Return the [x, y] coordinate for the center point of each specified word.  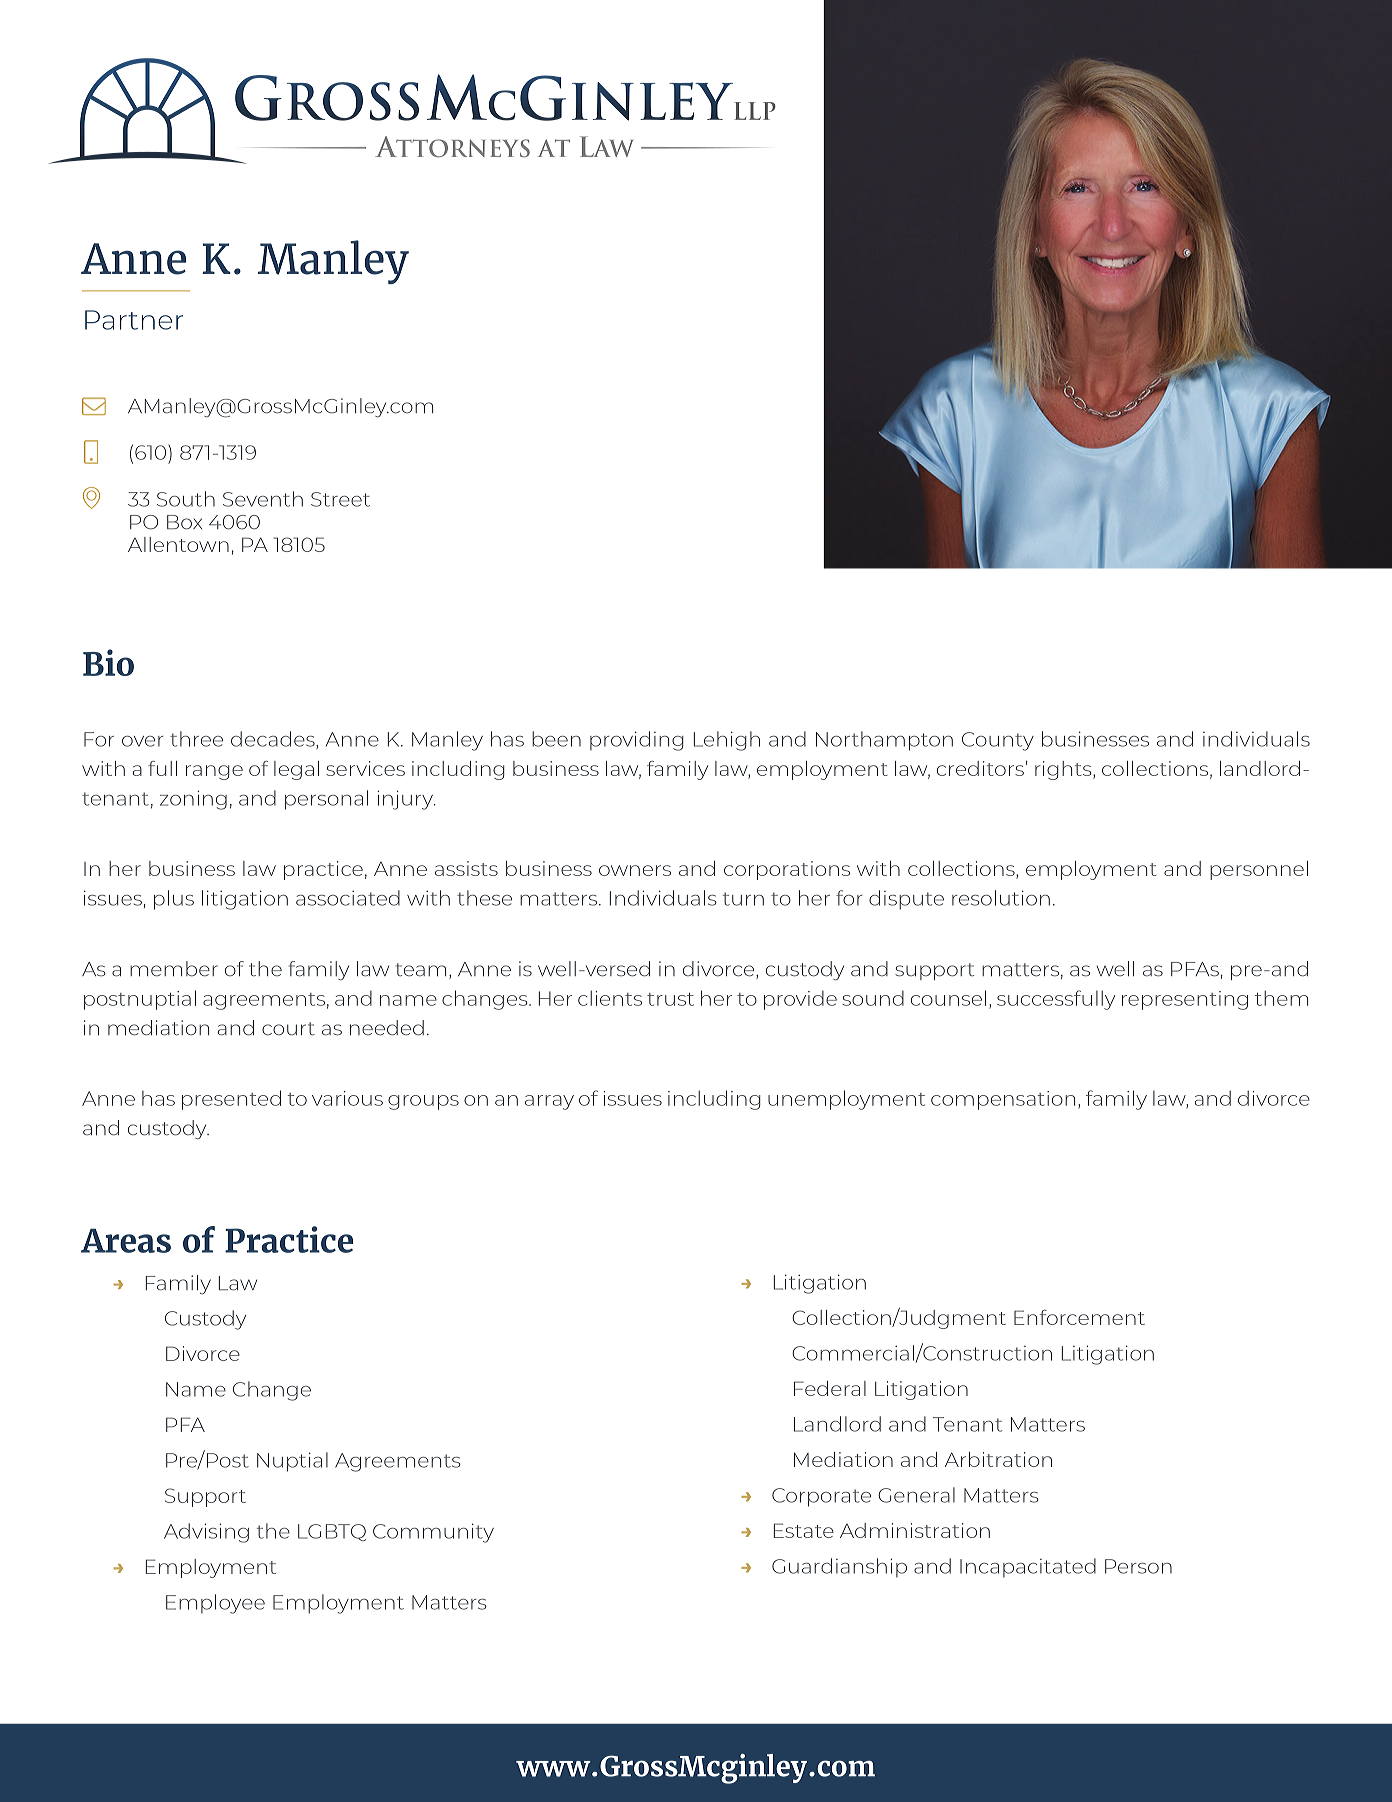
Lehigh [727, 741]
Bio [108, 662]
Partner [134, 320]
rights [1064, 770]
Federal [830, 1388]
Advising [206, 1533]
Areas [126, 1240]
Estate [804, 1530]
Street [340, 499]
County [998, 741]
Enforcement [1079, 1317]
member [174, 969]
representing [1185, 1000]
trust [670, 999]
